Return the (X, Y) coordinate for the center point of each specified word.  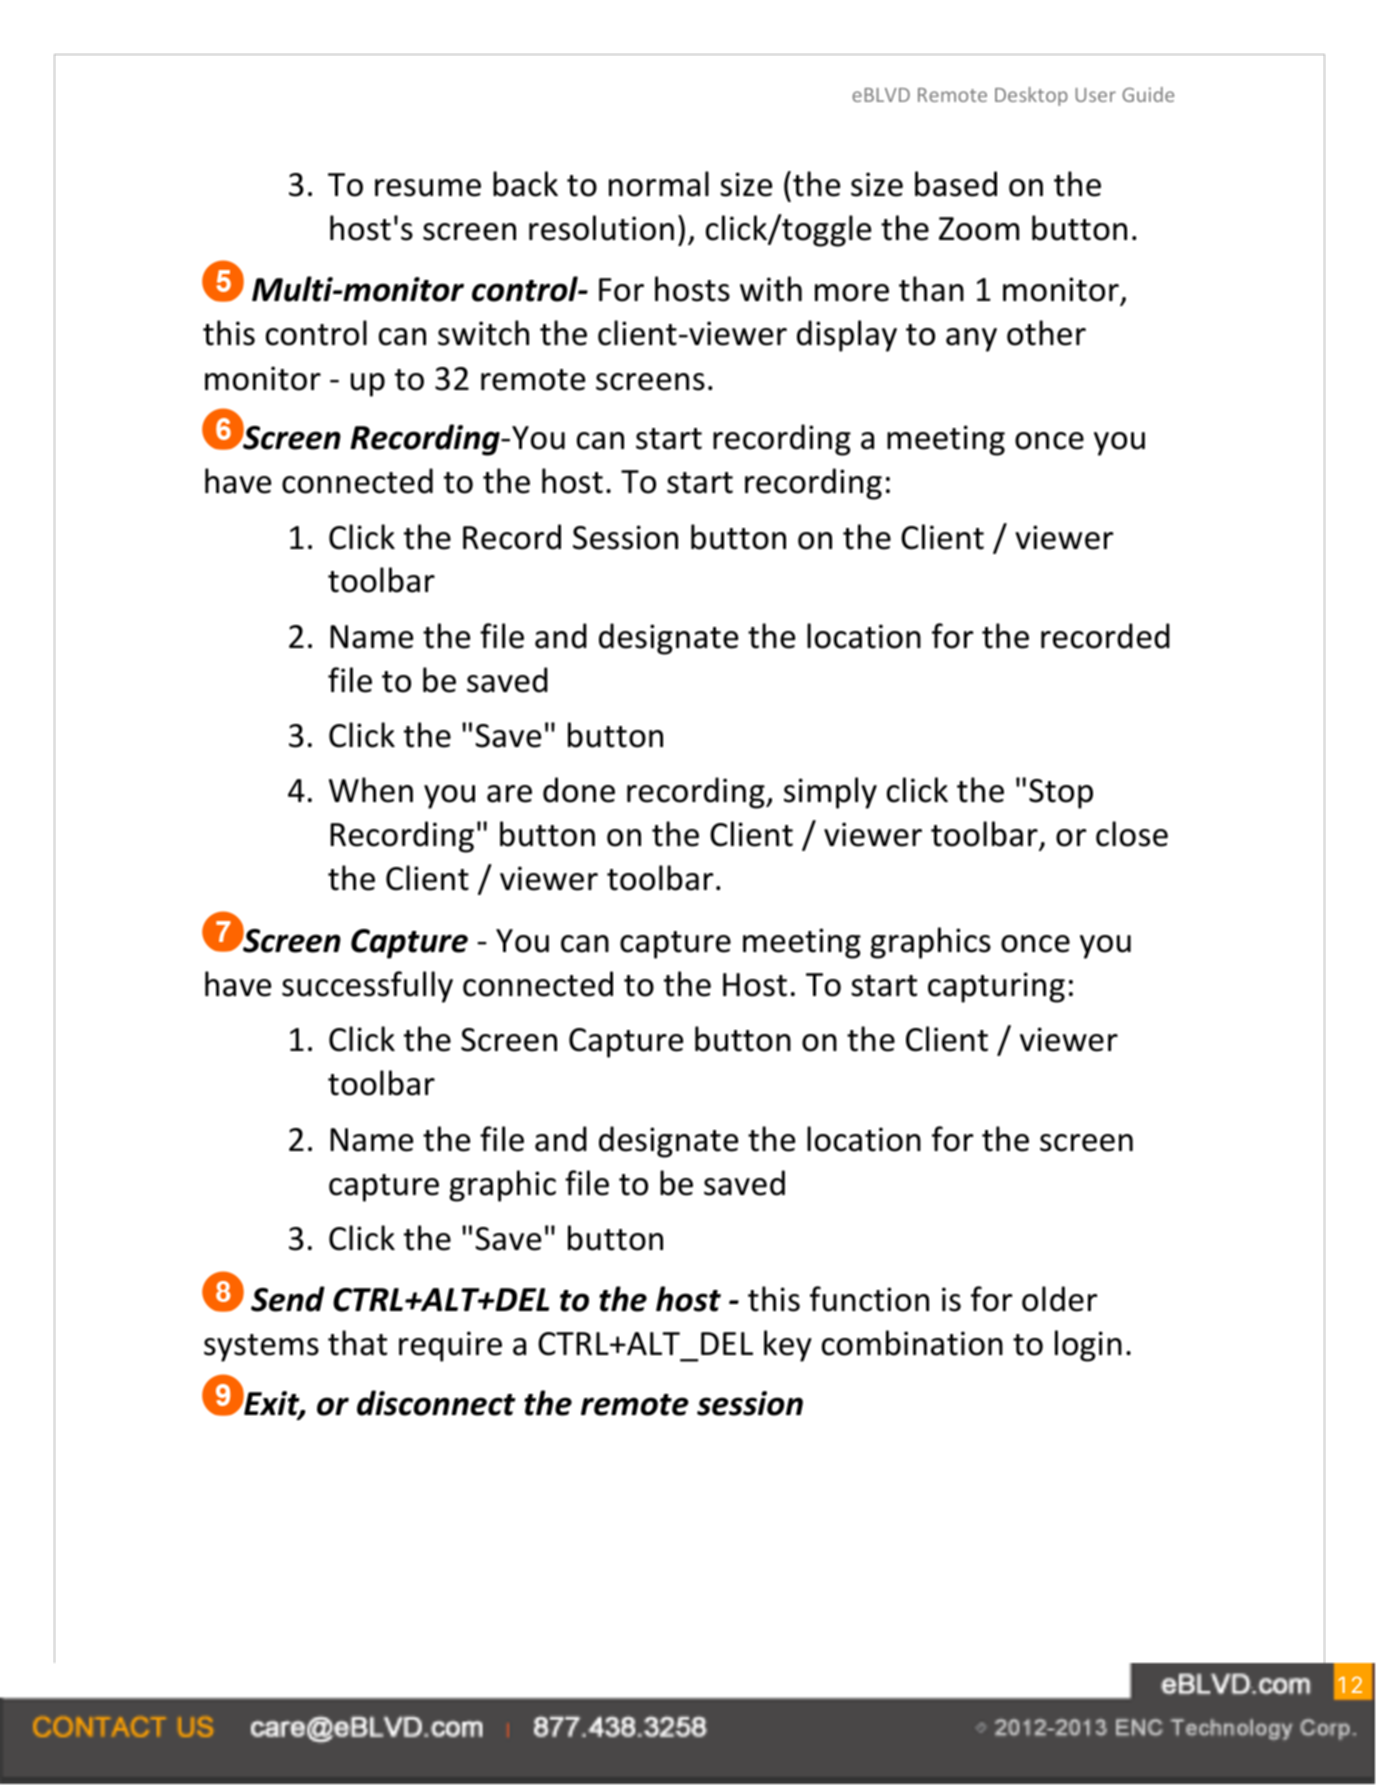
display (847, 336)
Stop (1061, 794)
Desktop (1031, 96)
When (371, 790)
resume (428, 188)
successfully (367, 987)
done (579, 790)
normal (659, 184)
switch (483, 333)
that (357, 1343)
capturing (996, 987)
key (788, 1346)
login (1088, 1346)
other (1046, 333)
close (1132, 834)
